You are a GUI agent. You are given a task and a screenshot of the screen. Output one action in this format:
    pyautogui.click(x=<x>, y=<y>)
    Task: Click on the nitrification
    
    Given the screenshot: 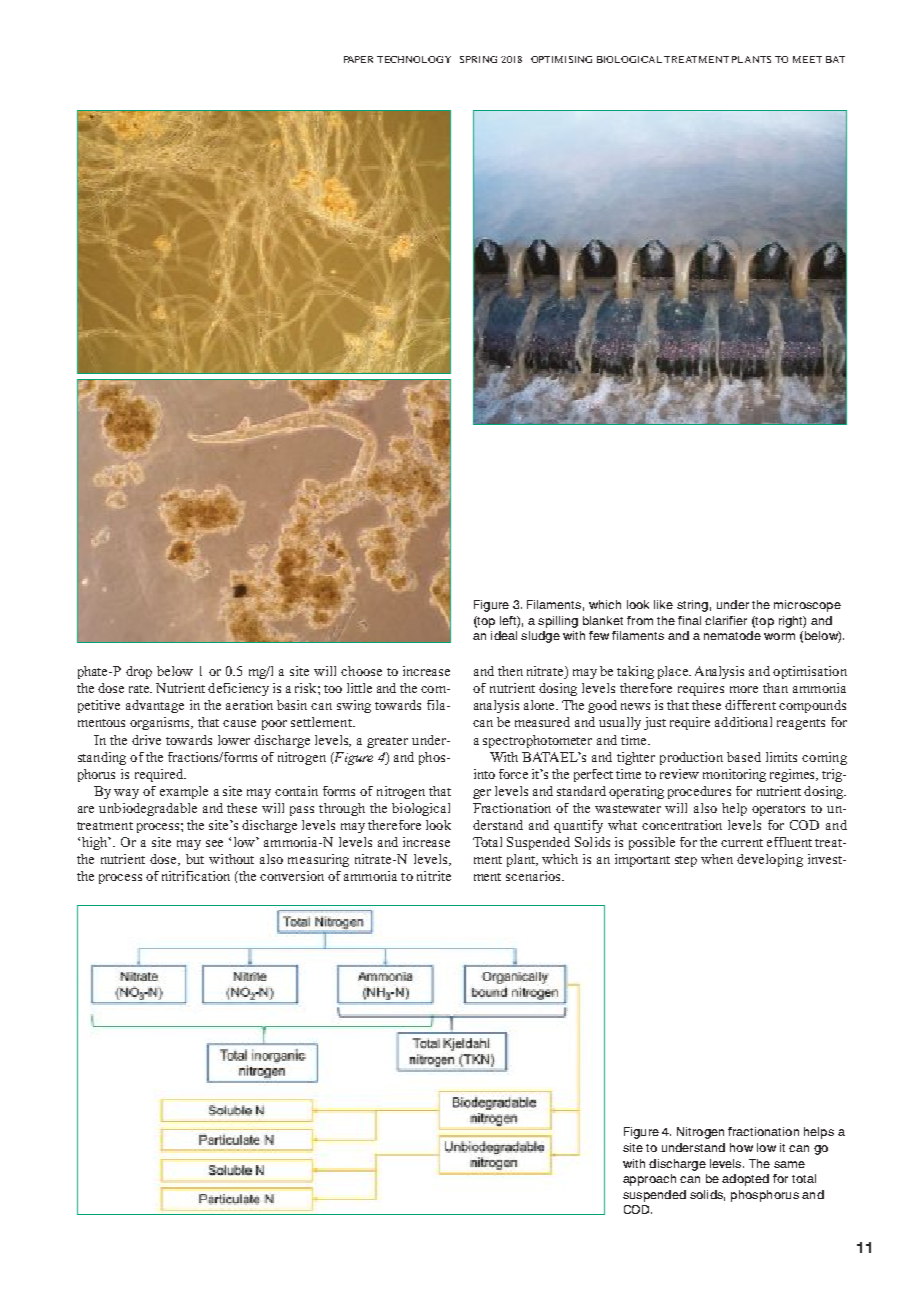 What is the action you would take?
    pyautogui.click(x=196, y=876)
